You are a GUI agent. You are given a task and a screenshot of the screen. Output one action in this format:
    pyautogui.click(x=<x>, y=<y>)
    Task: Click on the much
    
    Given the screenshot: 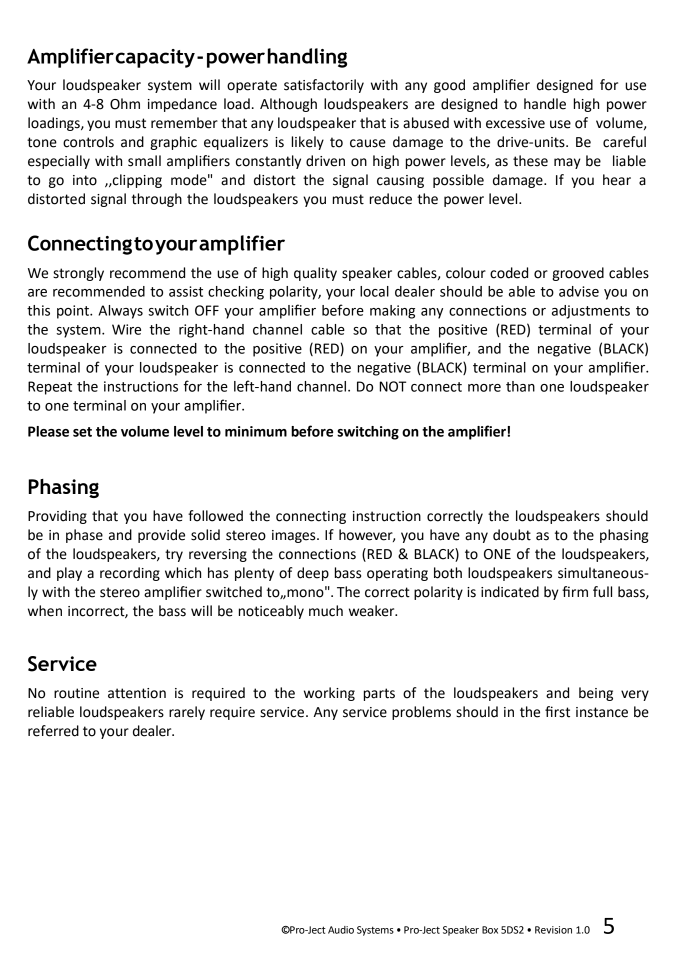 What is the action you would take?
    pyautogui.click(x=326, y=611)
